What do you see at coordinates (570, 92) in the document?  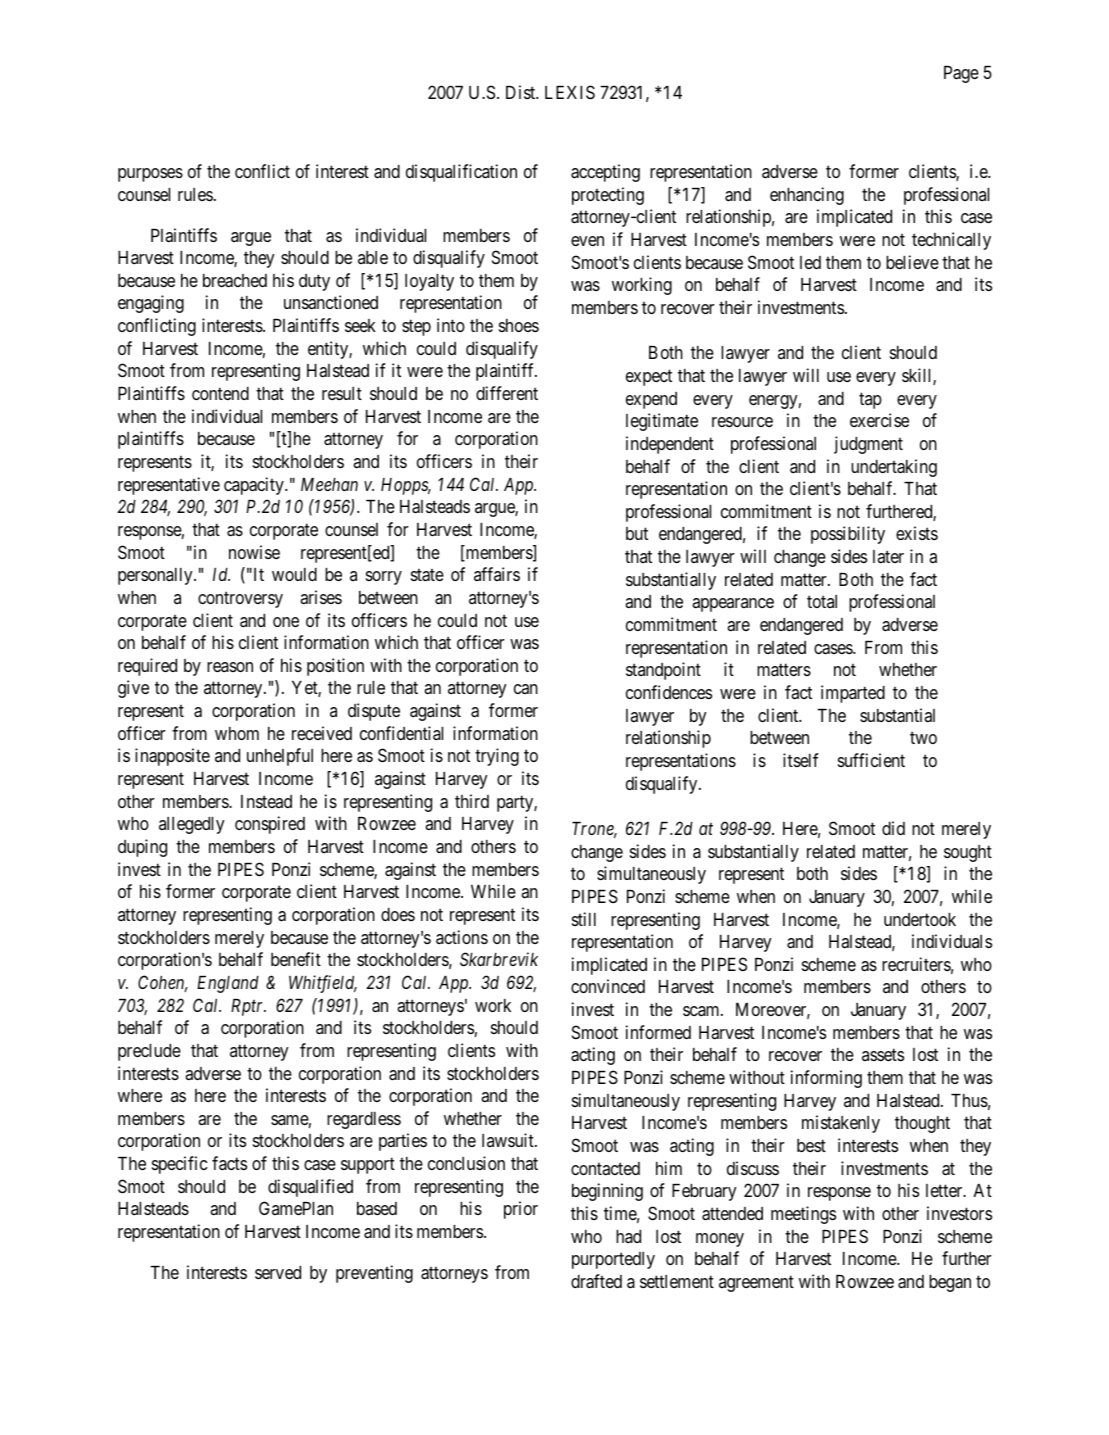 I see `LEXIS` at bounding box center [570, 92].
